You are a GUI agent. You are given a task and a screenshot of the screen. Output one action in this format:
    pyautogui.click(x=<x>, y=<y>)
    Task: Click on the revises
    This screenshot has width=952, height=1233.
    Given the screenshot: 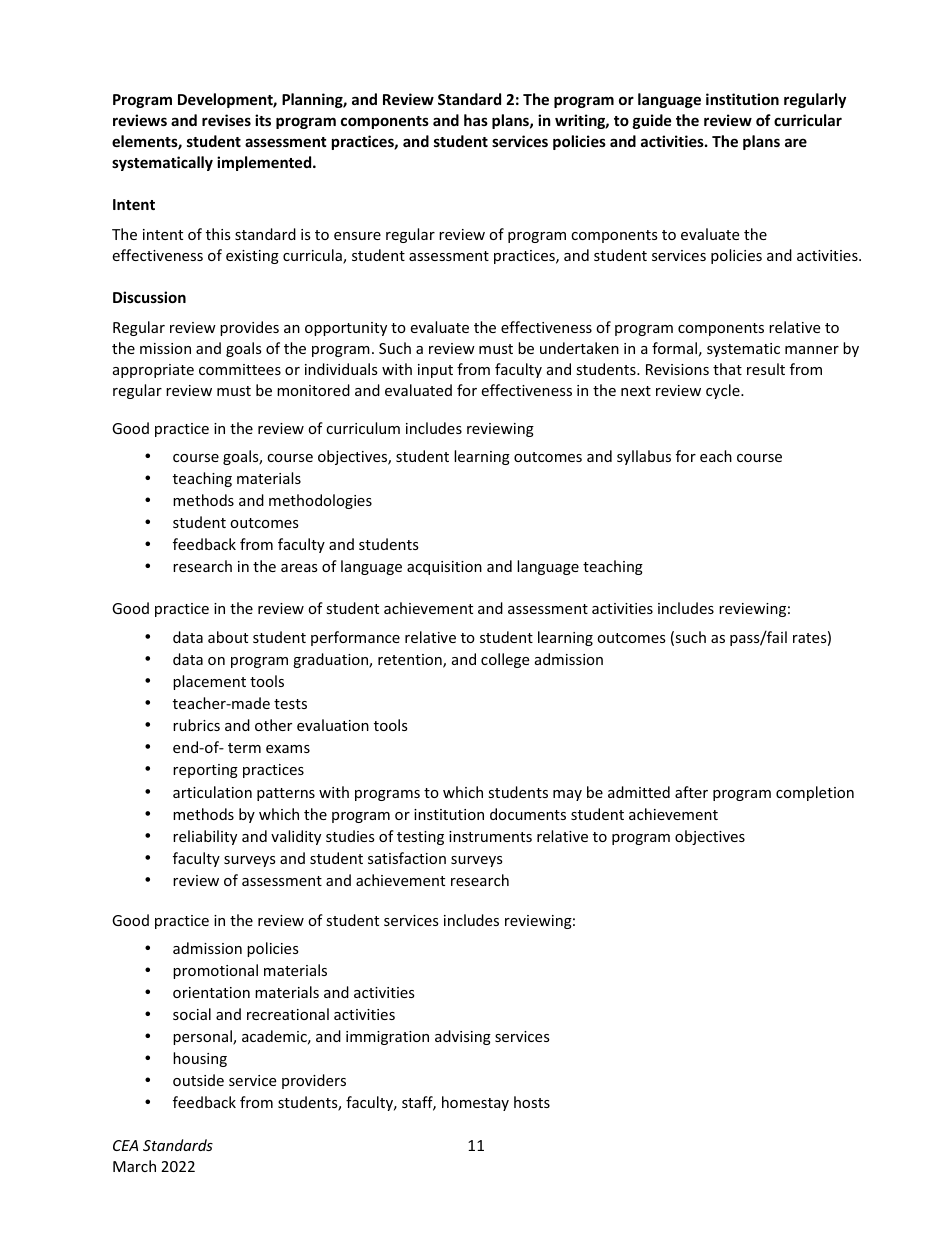 What is the action you would take?
    pyautogui.click(x=226, y=120)
